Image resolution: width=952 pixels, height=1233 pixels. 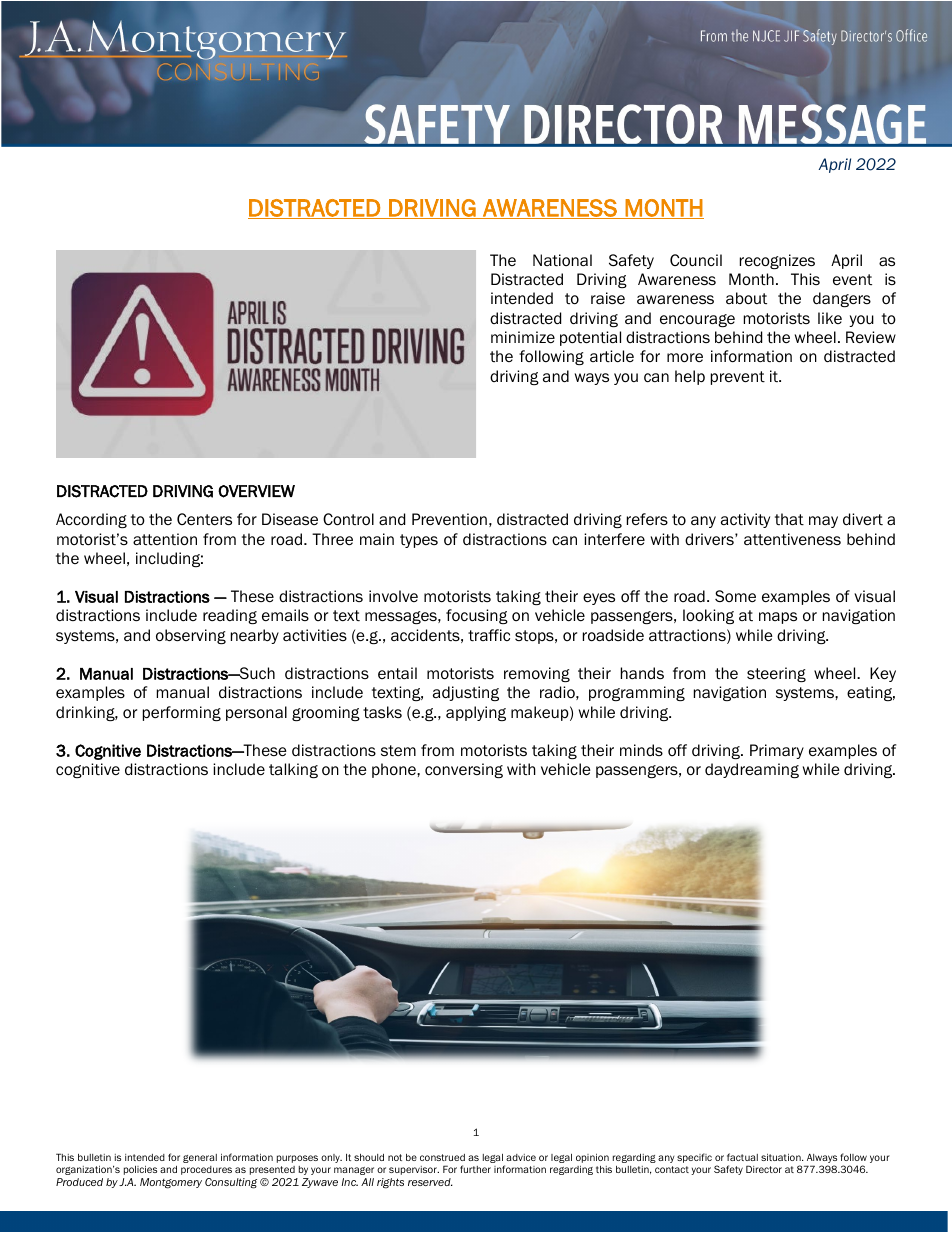 I want to click on situation, so click(x=782, y=1157).
